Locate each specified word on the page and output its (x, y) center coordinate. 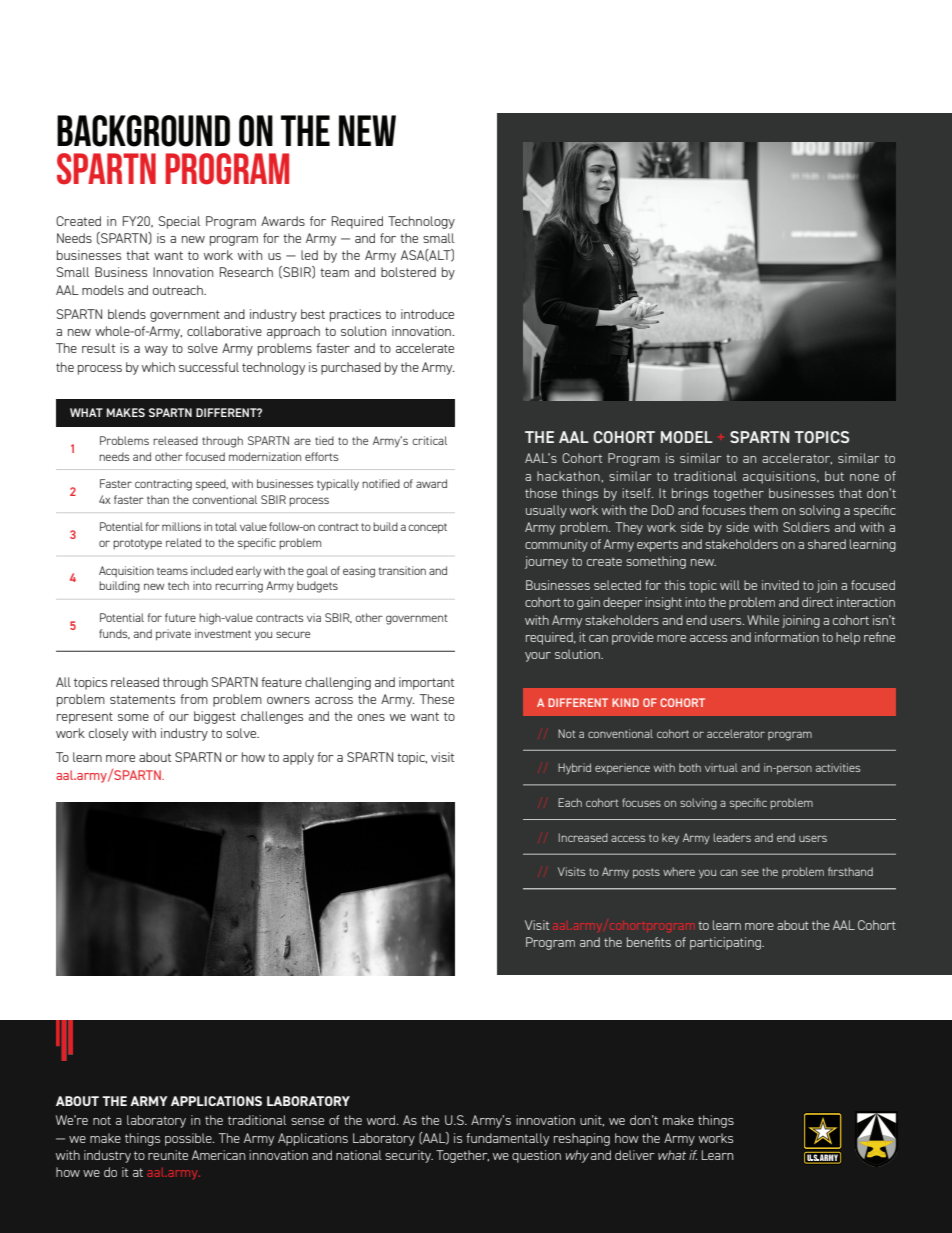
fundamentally (507, 1139)
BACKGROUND (143, 131)
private (173, 635)
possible (189, 1139)
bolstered (408, 272)
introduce (427, 314)
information (787, 637)
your (538, 657)
